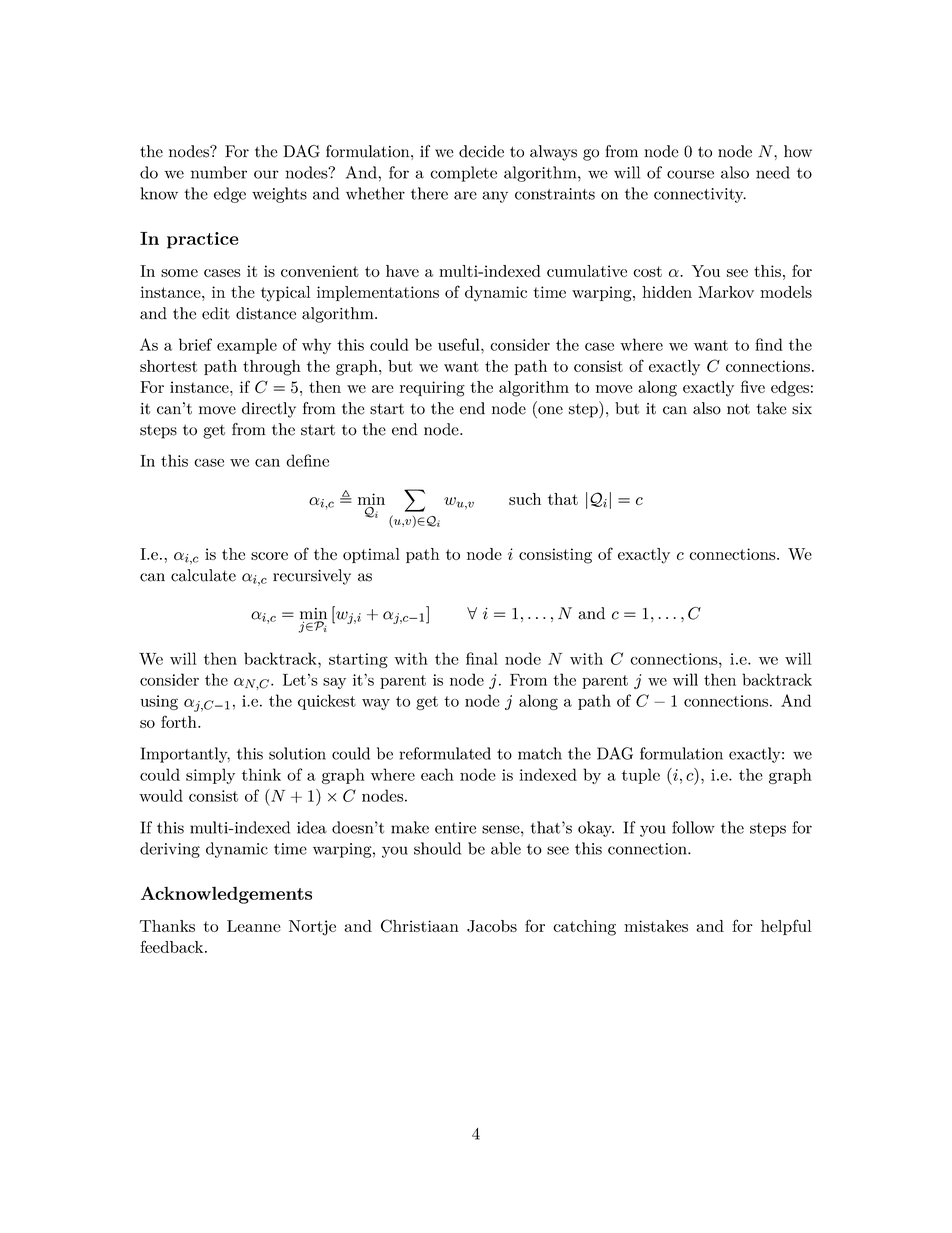 The width and height of the screenshot is (952, 1233). What do you see at coordinates (690, 174) in the screenshot?
I see `course` at bounding box center [690, 174].
